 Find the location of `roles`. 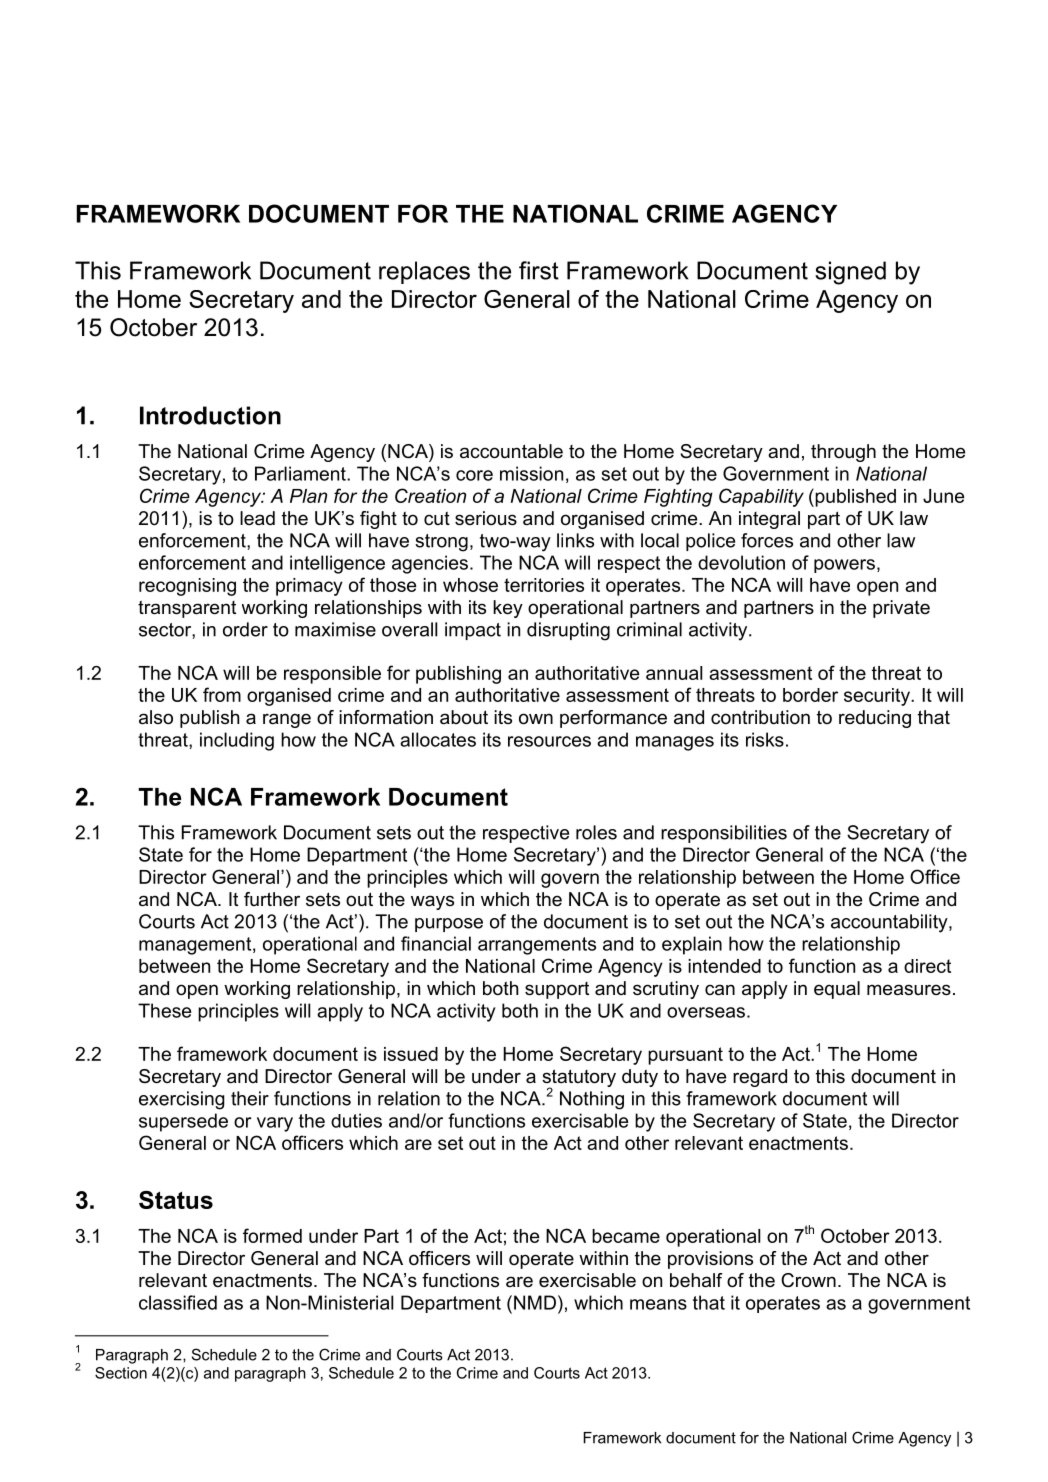

roles is located at coordinates (596, 832).
